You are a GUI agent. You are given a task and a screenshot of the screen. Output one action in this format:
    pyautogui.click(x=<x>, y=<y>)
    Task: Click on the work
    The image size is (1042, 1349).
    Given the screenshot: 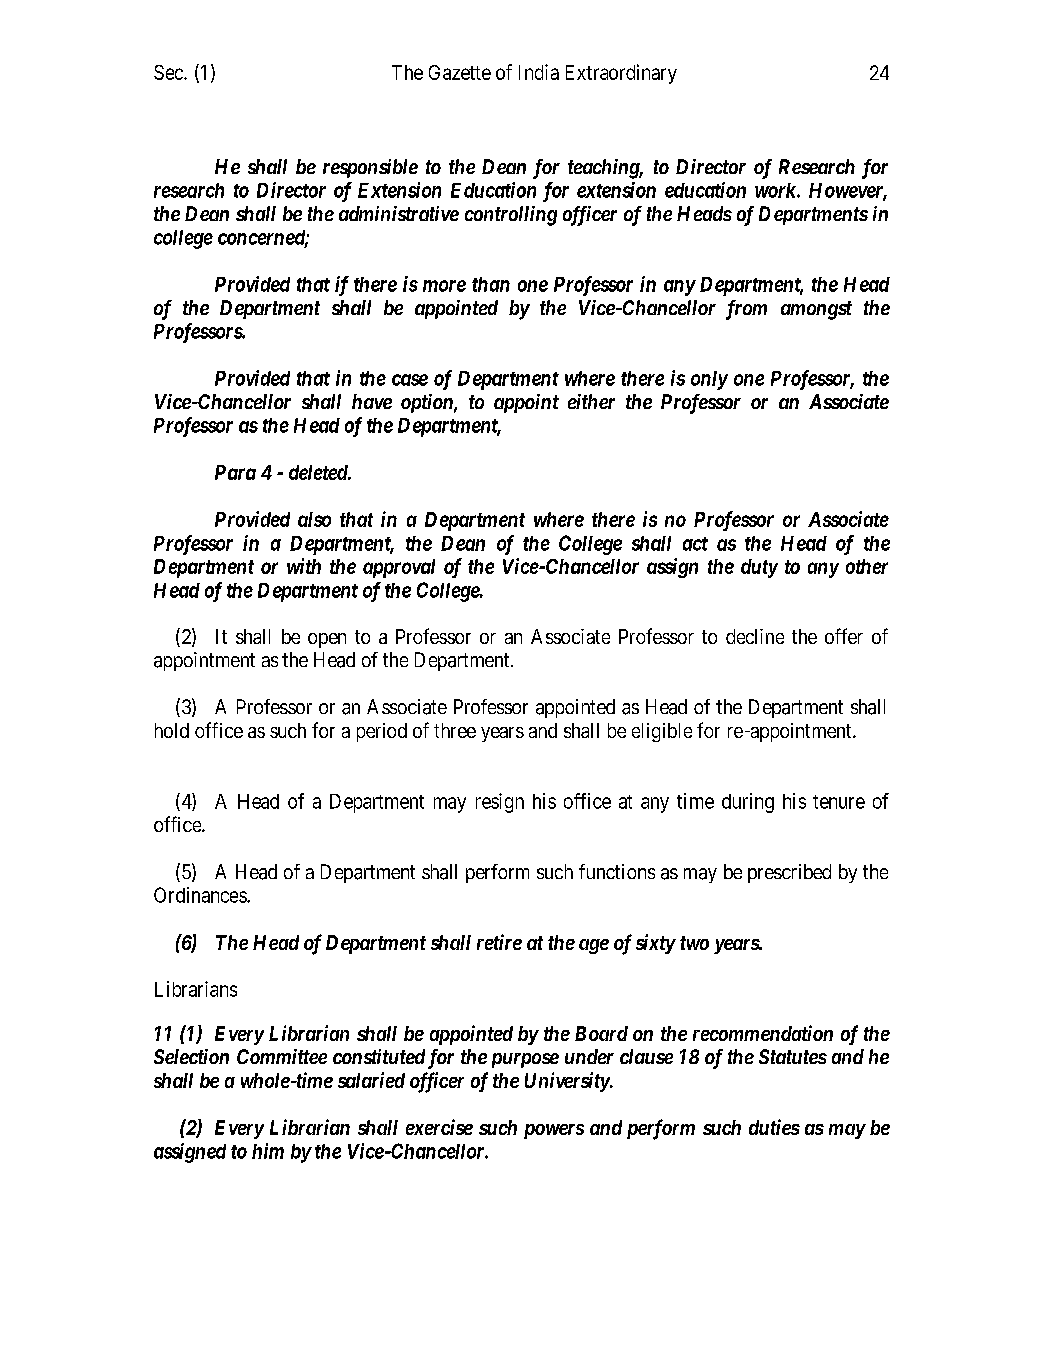 What is the action you would take?
    pyautogui.click(x=776, y=190)
